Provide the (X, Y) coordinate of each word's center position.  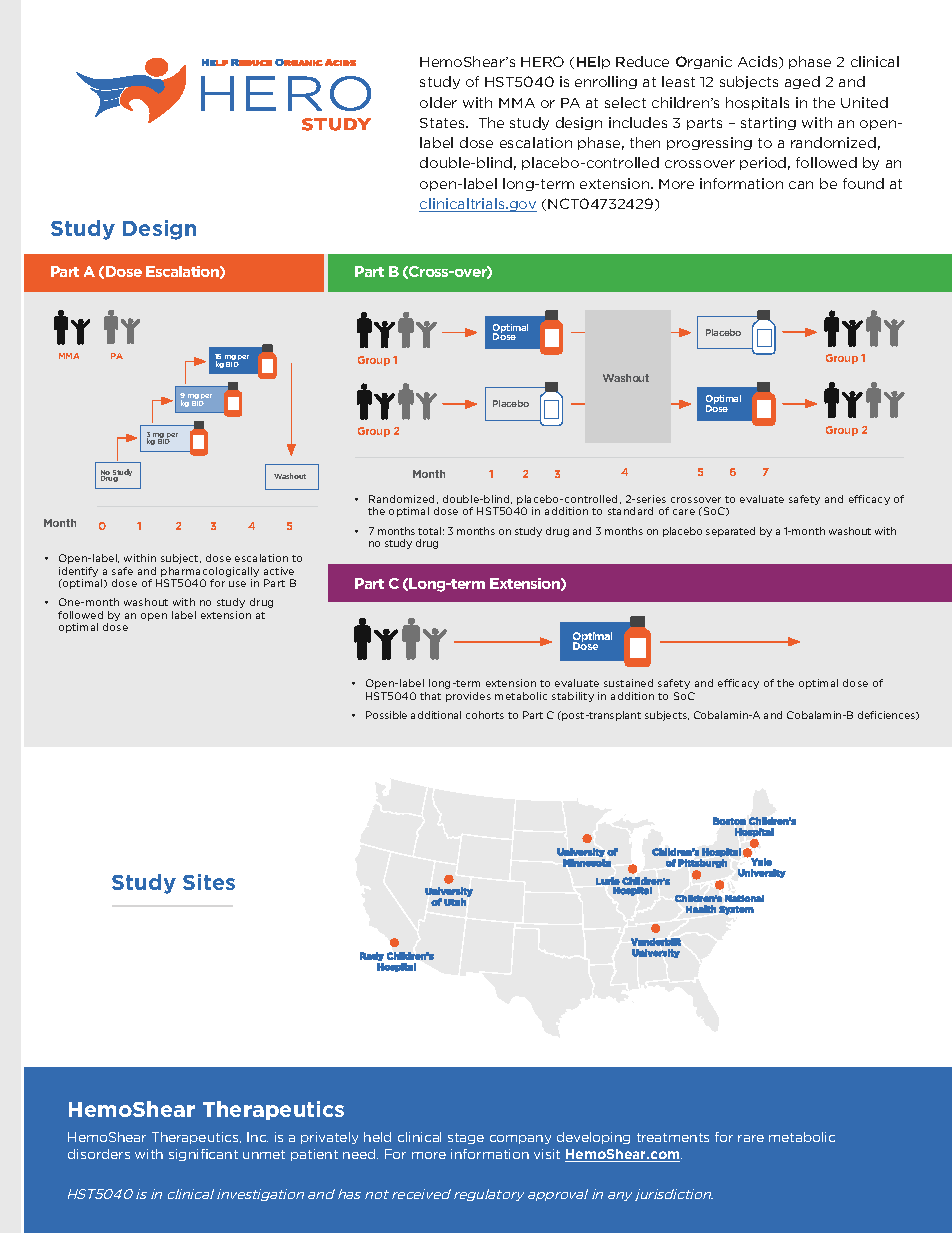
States (443, 123)
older (438, 102)
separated (730, 532)
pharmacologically (210, 572)
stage (466, 1138)
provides (468, 697)
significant (203, 1155)
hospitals (757, 103)
